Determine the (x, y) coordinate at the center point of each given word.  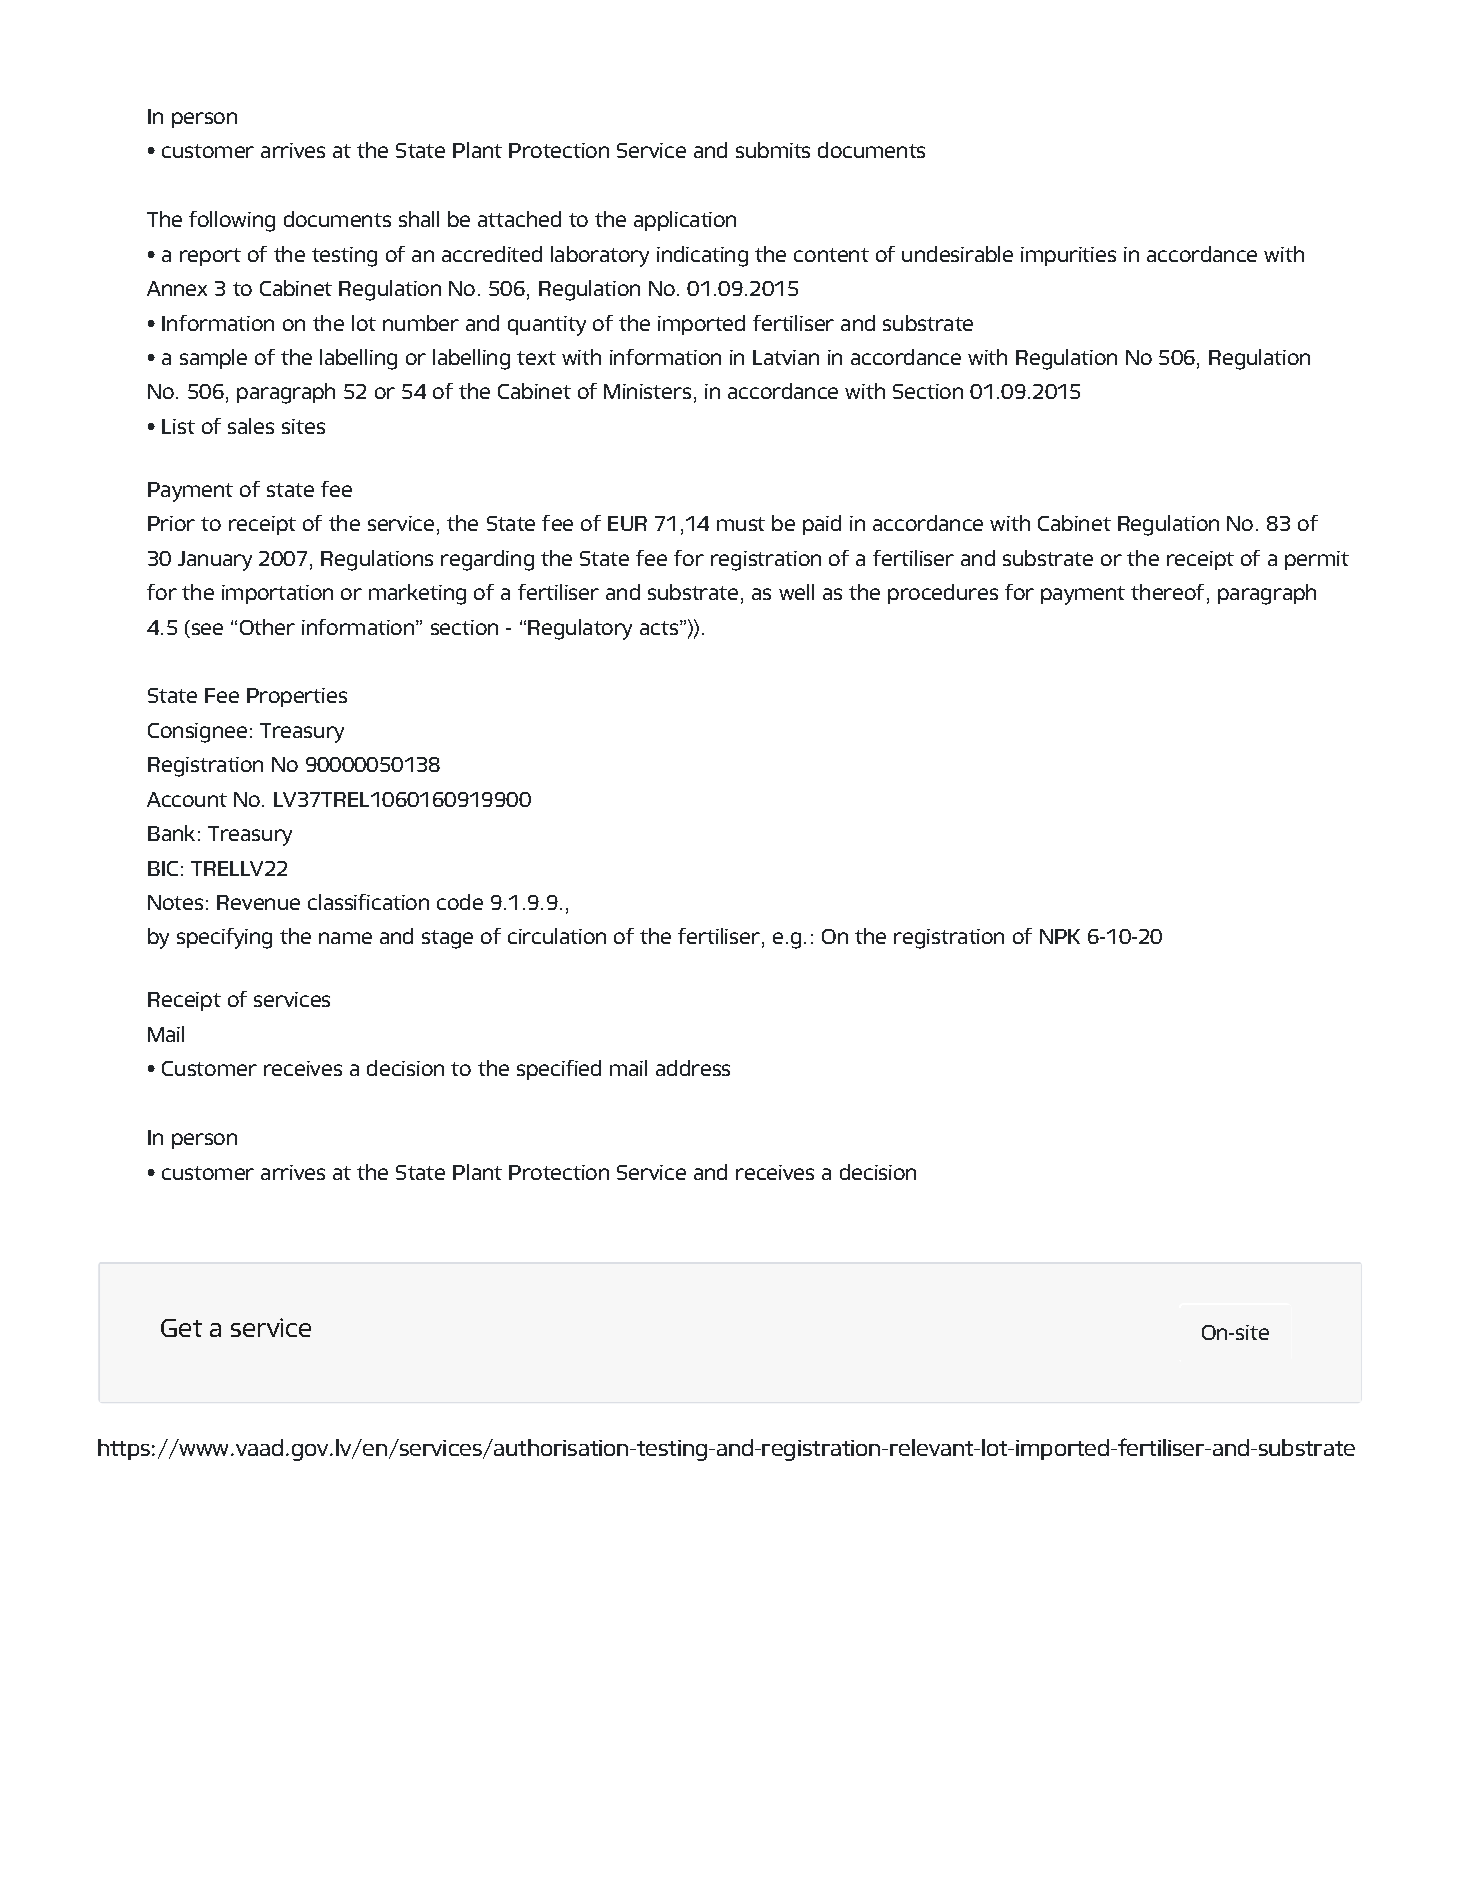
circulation (557, 936)
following (232, 221)
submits (773, 150)
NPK (1060, 936)
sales (251, 426)
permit (1317, 560)
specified (559, 1070)
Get (181, 1328)
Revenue (258, 902)
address (693, 1068)
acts (659, 628)
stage (447, 939)
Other (267, 627)
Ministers (647, 391)
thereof (1167, 592)
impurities (1068, 256)
